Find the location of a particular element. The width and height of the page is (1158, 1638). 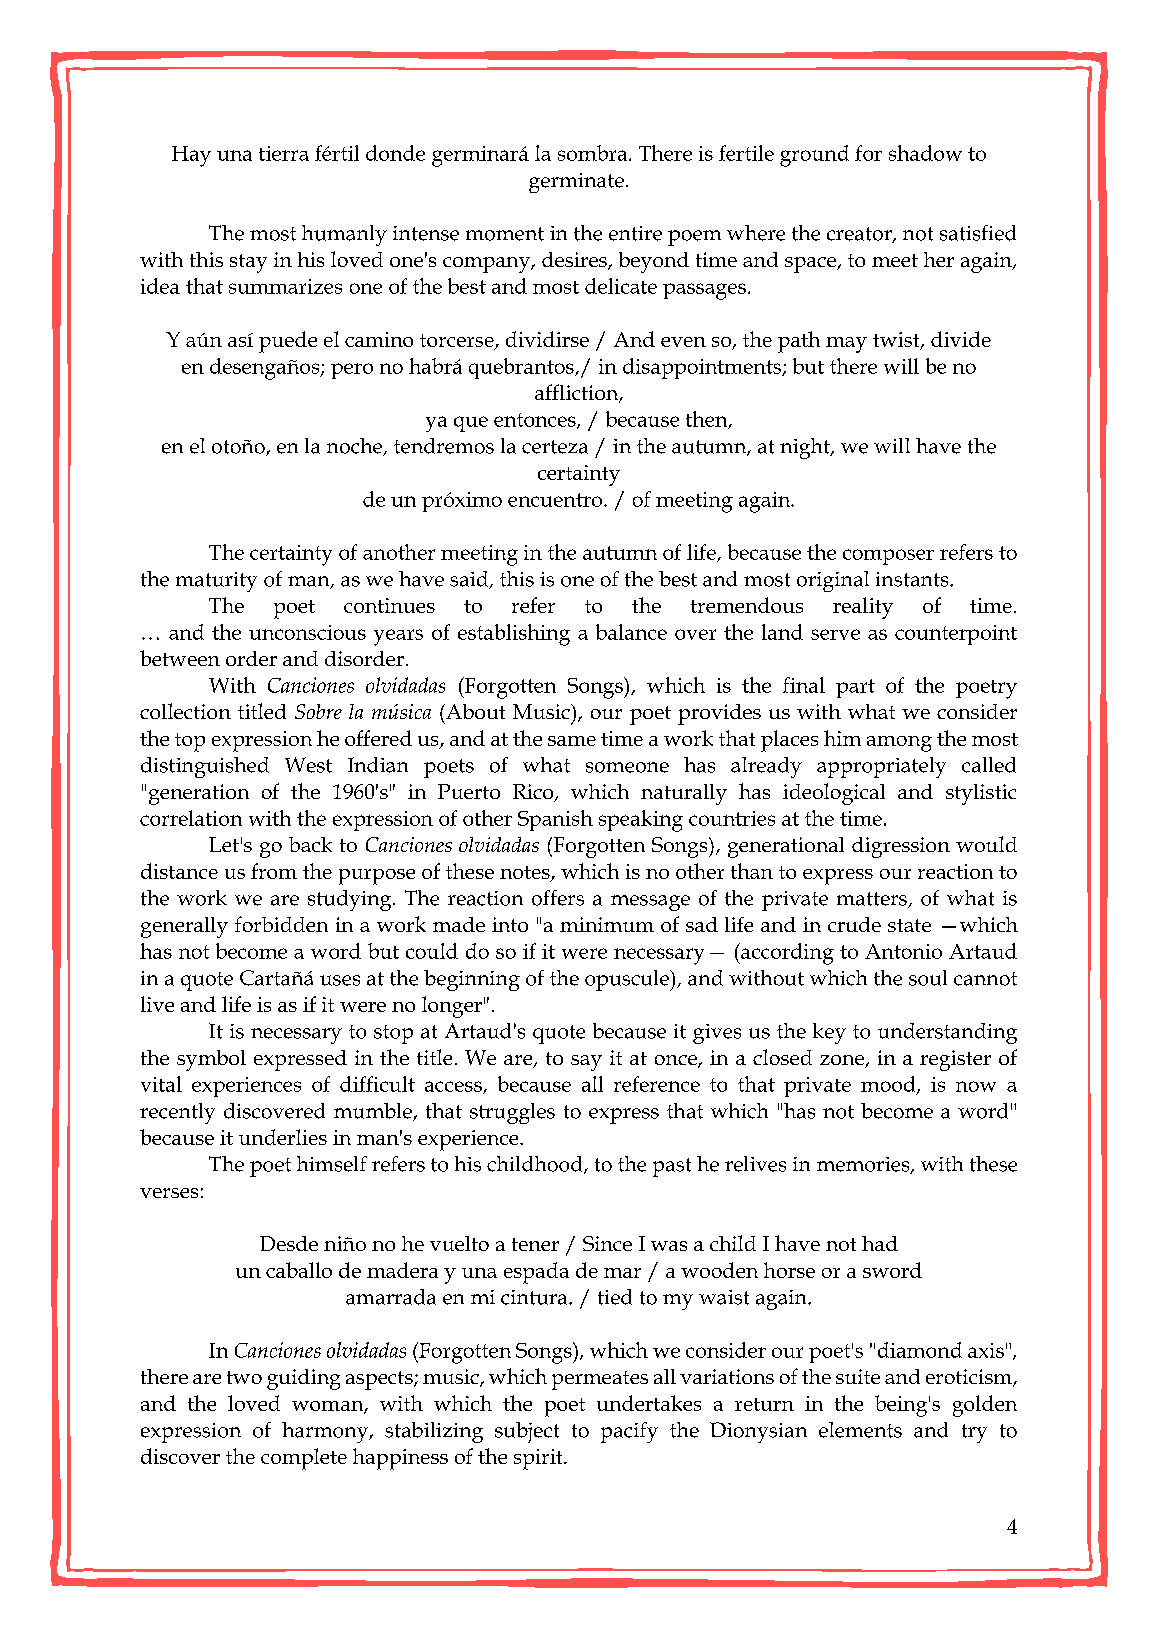

maturity is located at coordinates (216, 582).
